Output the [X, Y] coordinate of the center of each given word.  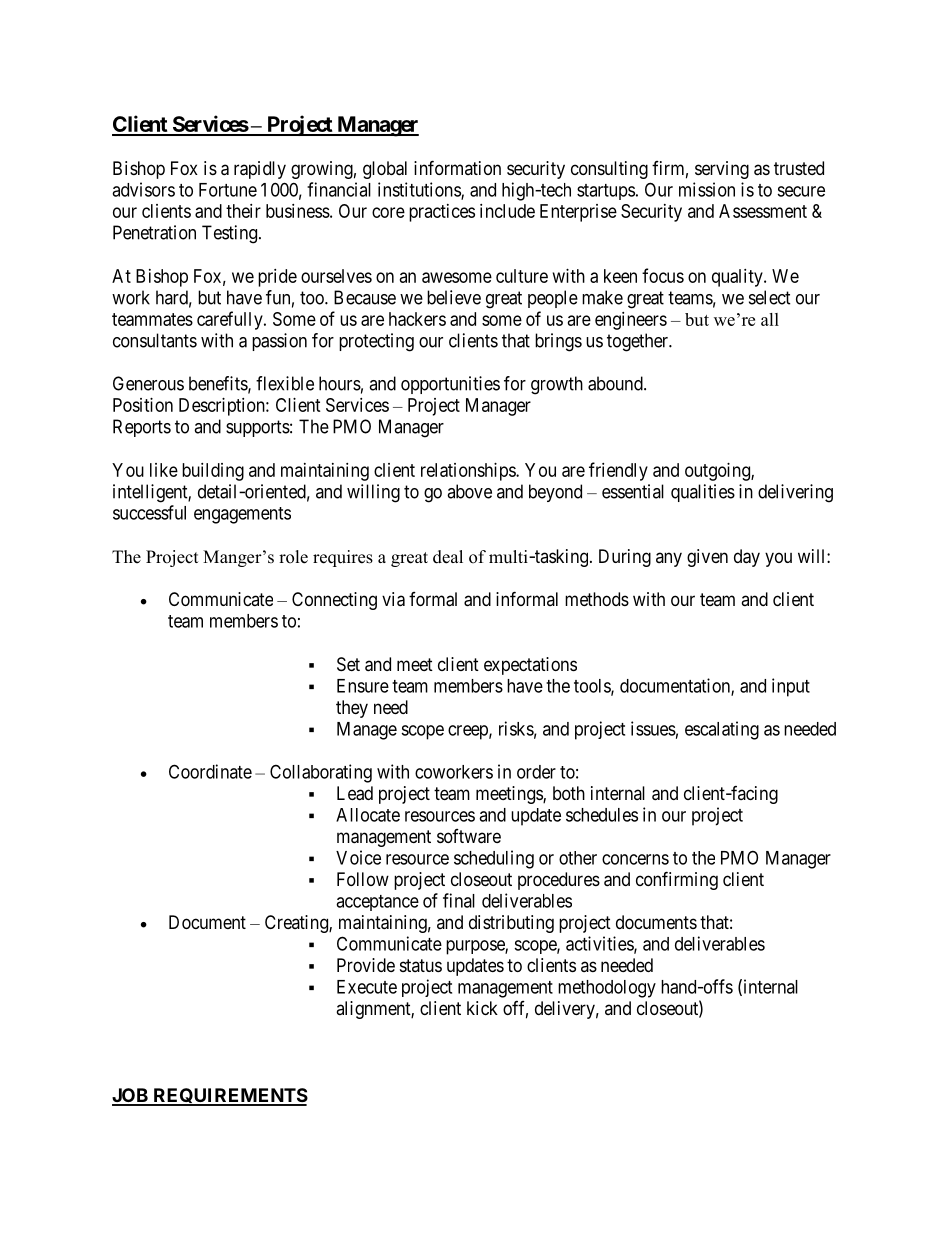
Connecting [334, 601]
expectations [530, 666]
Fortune [228, 190]
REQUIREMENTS [229, 1097]
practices [442, 213]
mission [707, 189]
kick [482, 1008]
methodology [607, 989]
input [791, 687]
